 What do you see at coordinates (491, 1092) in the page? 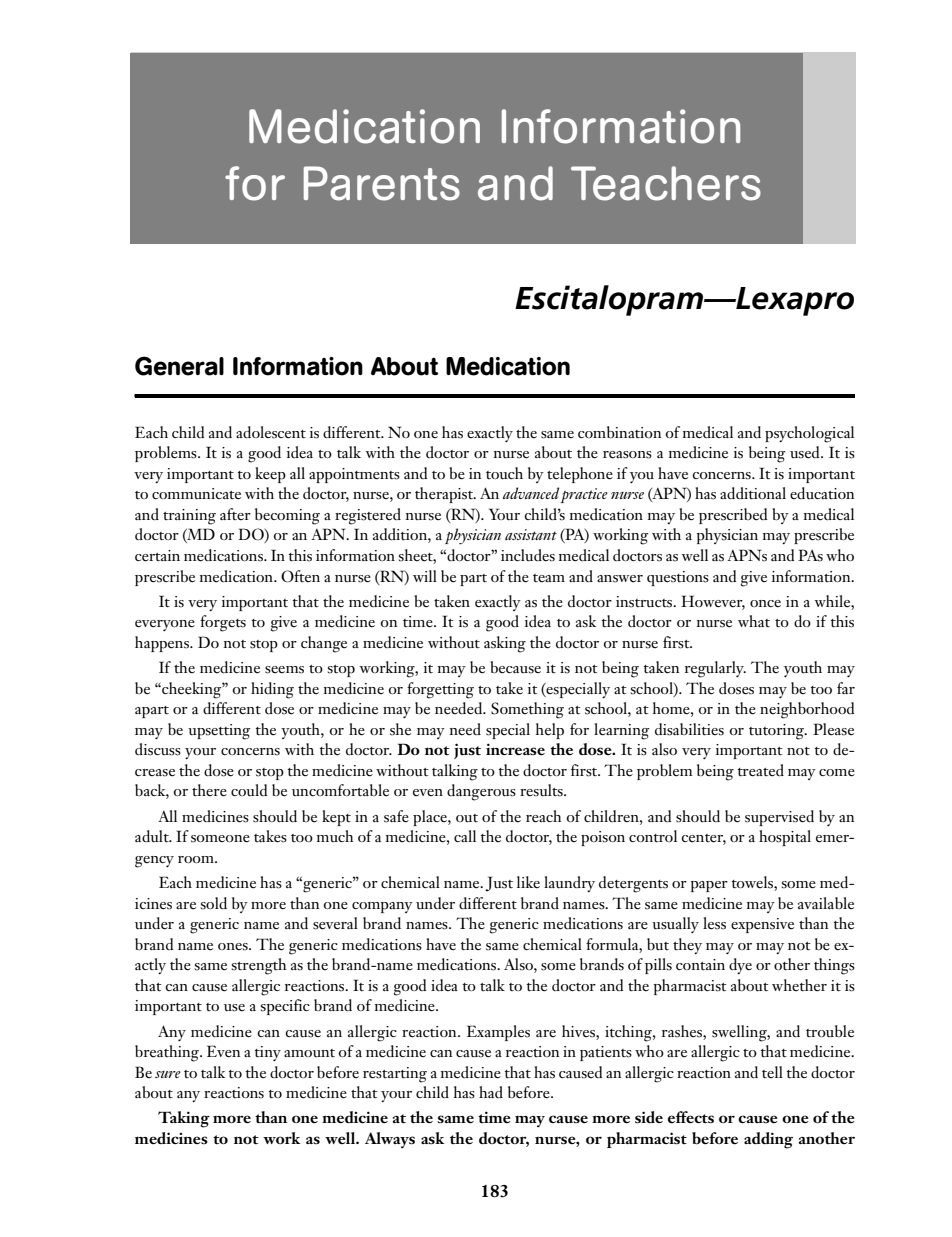
I see `had` at bounding box center [491, 1092].
